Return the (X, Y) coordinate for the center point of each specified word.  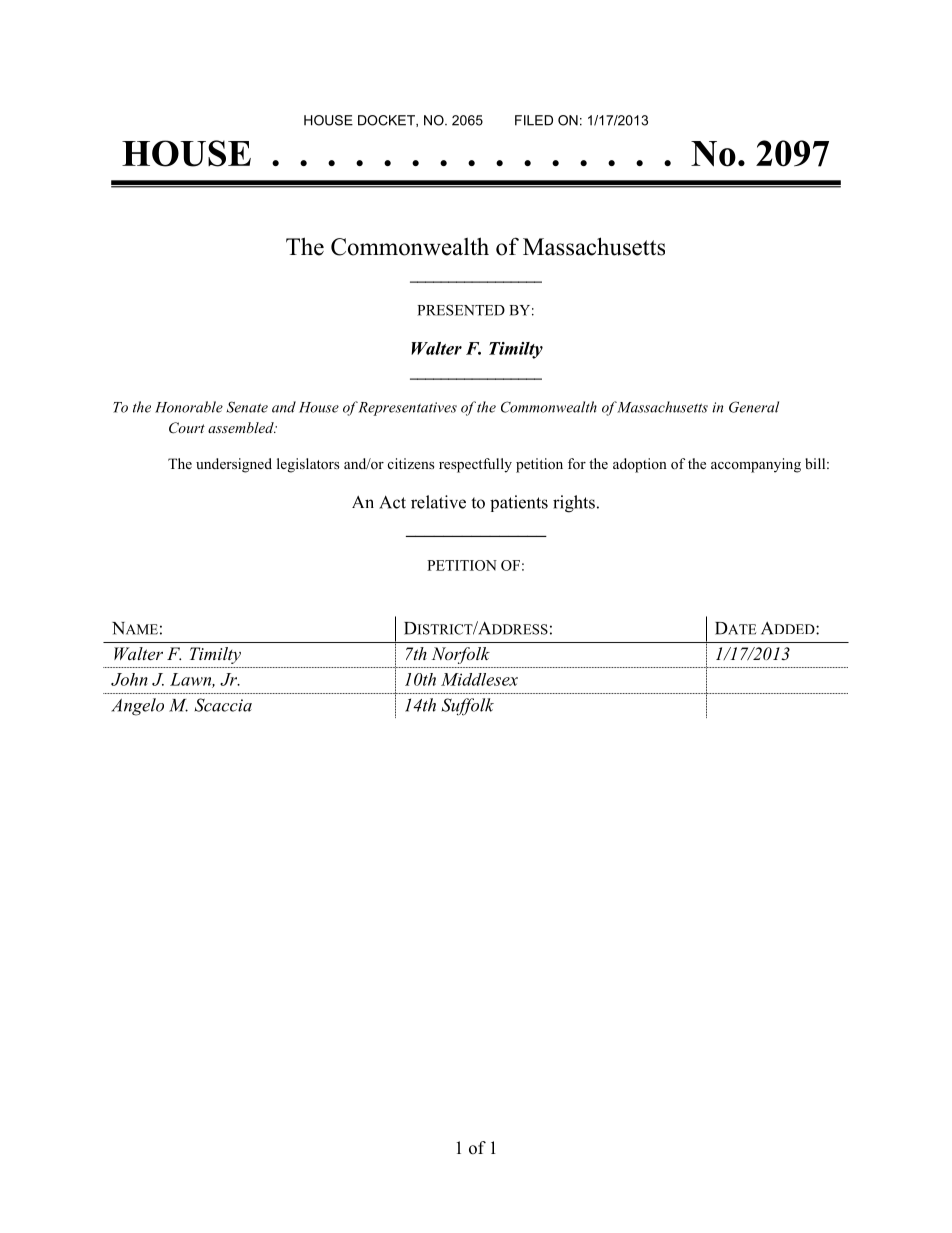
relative (438, 502)
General (754, 407)
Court (187, 428)
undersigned (234, 465)
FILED (534, 120)
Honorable (189, 407)
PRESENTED (461, 310)
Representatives (407, 409)
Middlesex (479, 679)
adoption (640, 465)
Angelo (137, 707)
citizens (411, 463)
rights (574, 504)
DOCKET (387, 121)
